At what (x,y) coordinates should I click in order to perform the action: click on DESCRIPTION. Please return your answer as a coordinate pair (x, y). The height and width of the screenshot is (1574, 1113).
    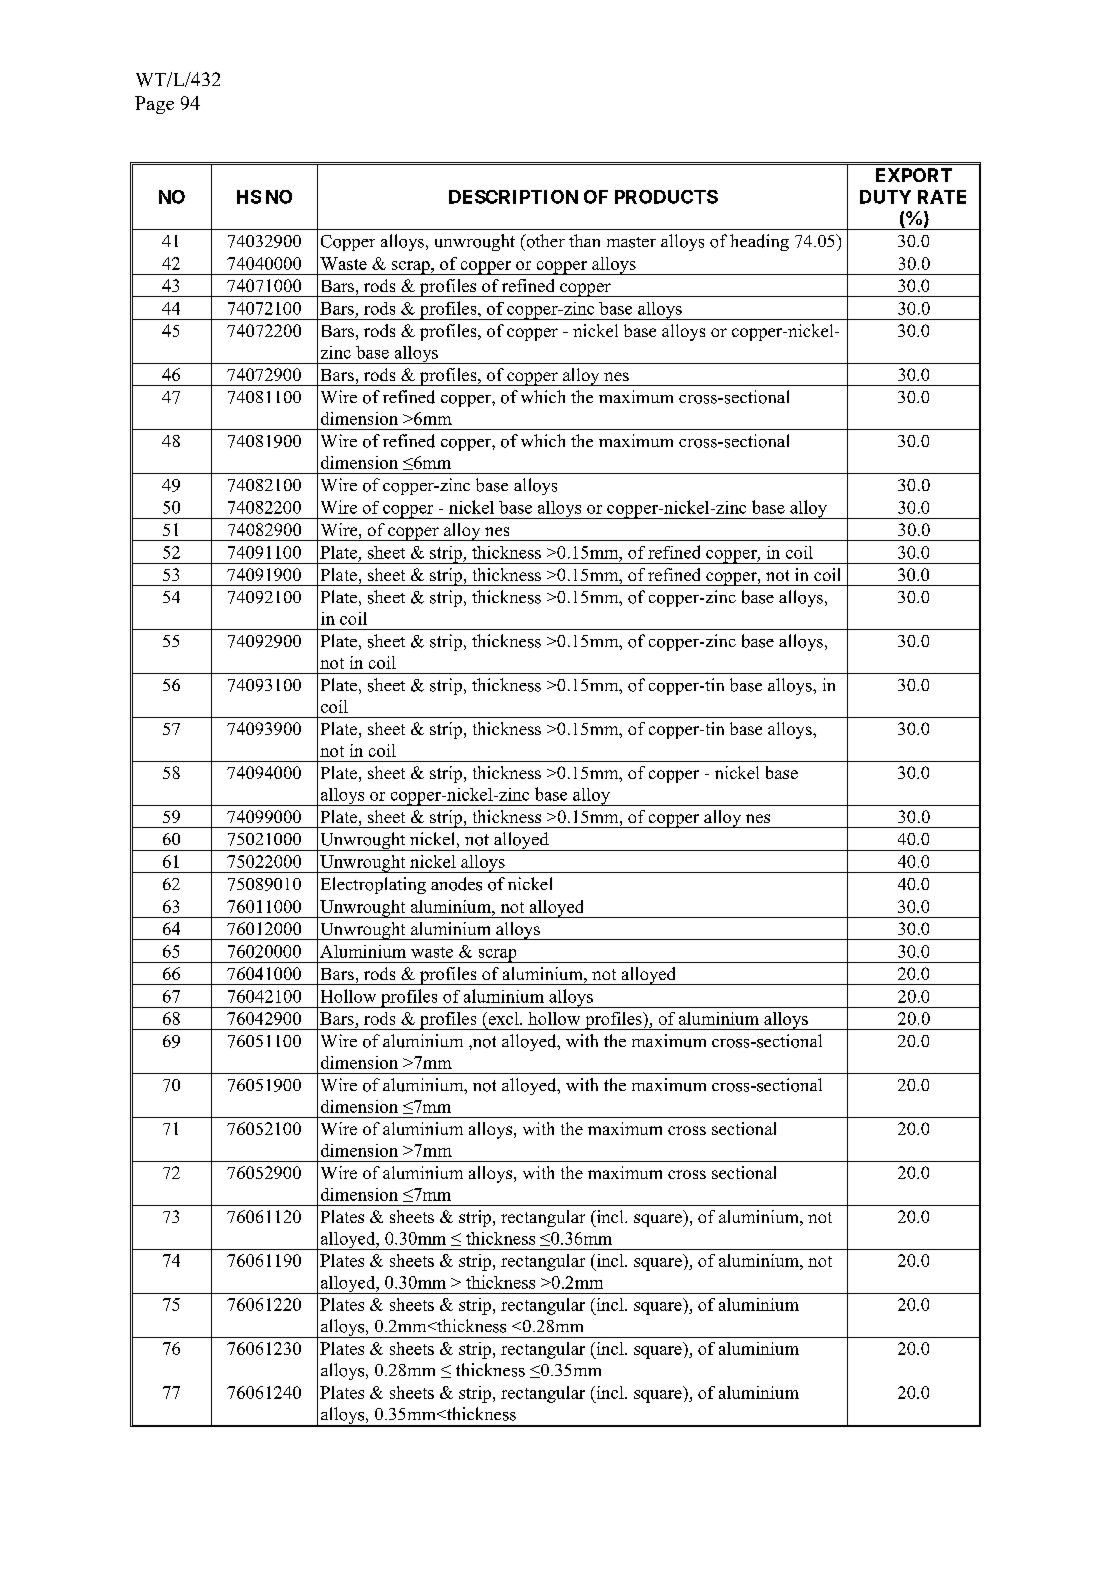
    Looking at the image, I should click on (513, 197).
